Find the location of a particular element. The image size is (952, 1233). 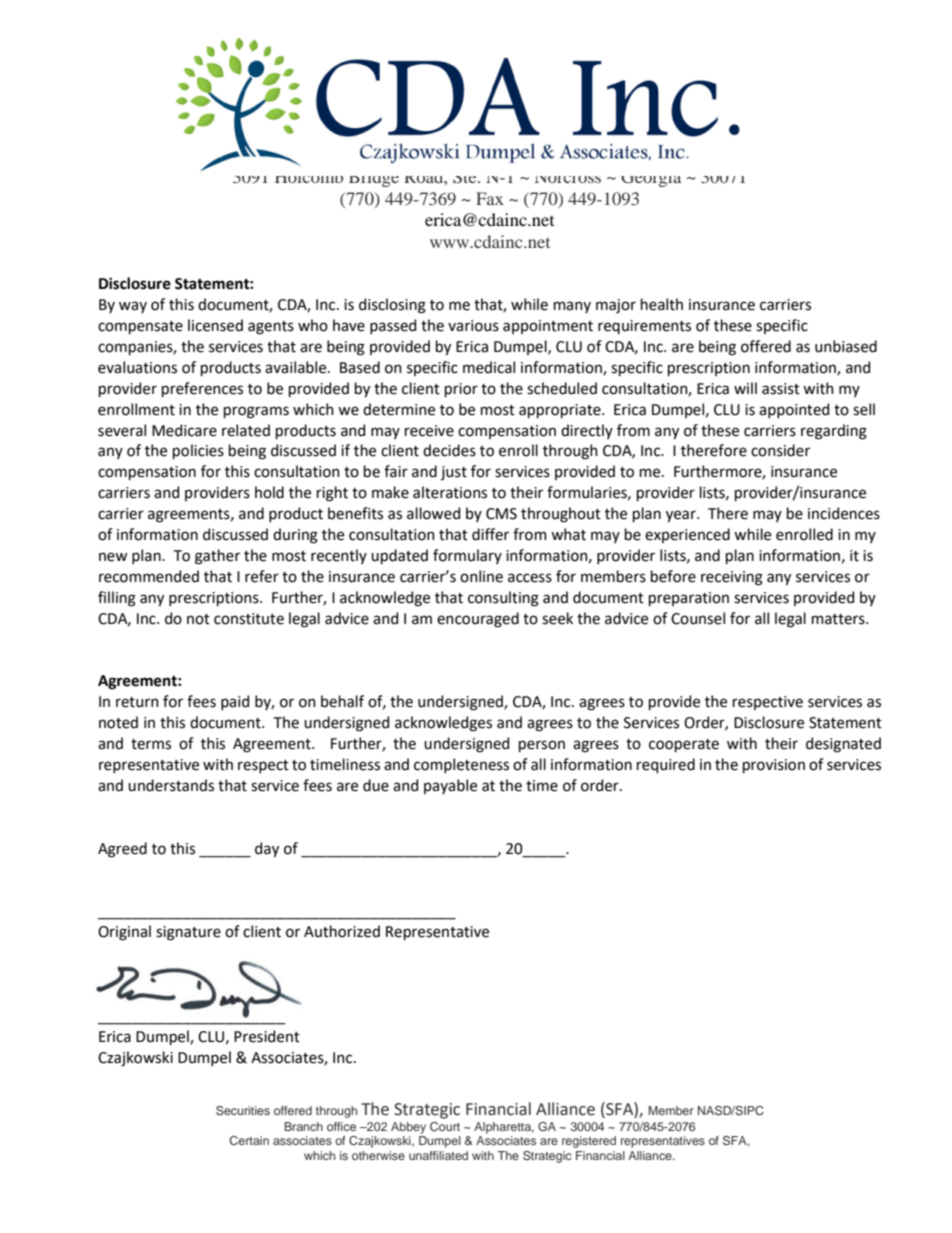

gather is located at coordinates (217, 557).
